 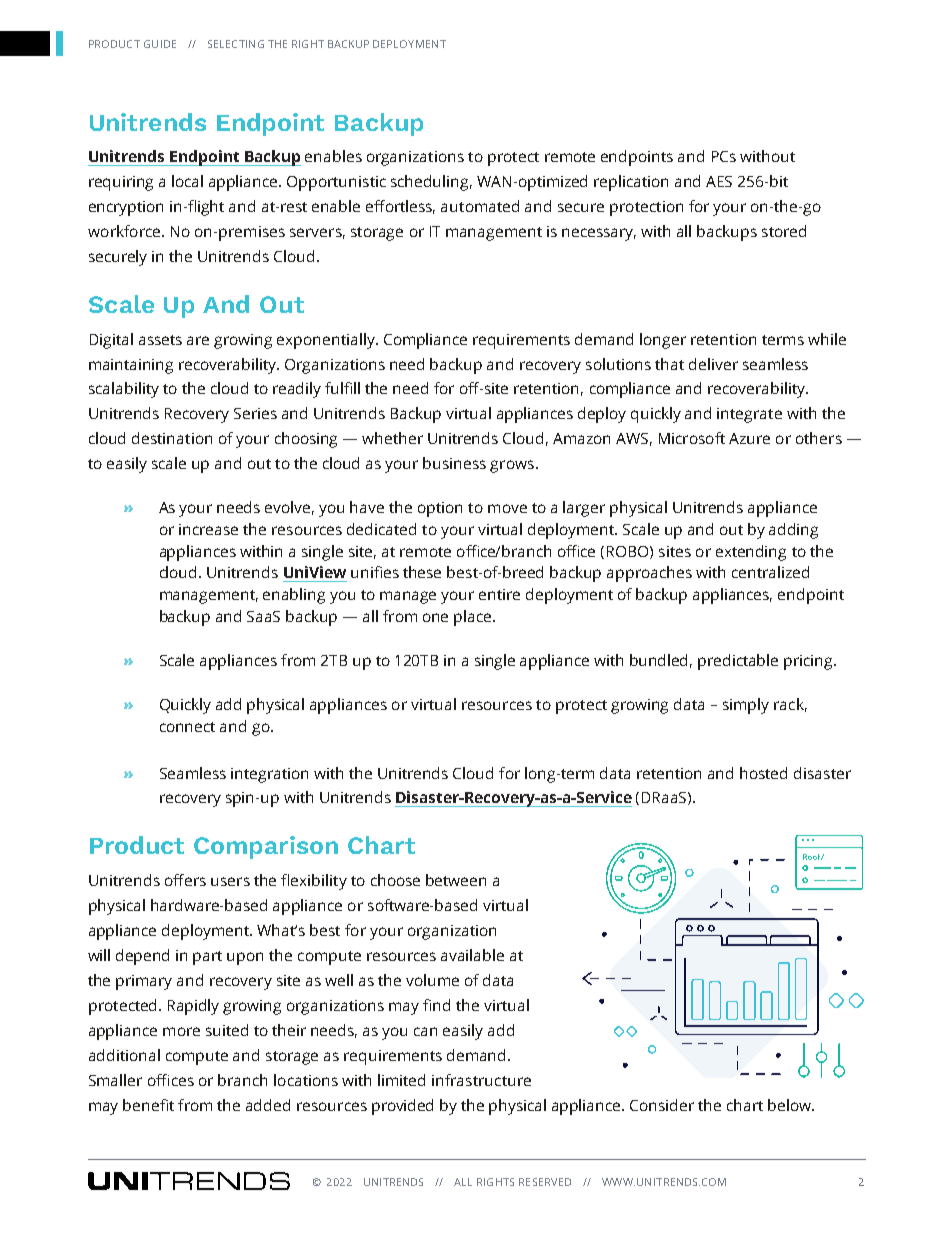 I want to click on AES, so click(x=719, y=181).
